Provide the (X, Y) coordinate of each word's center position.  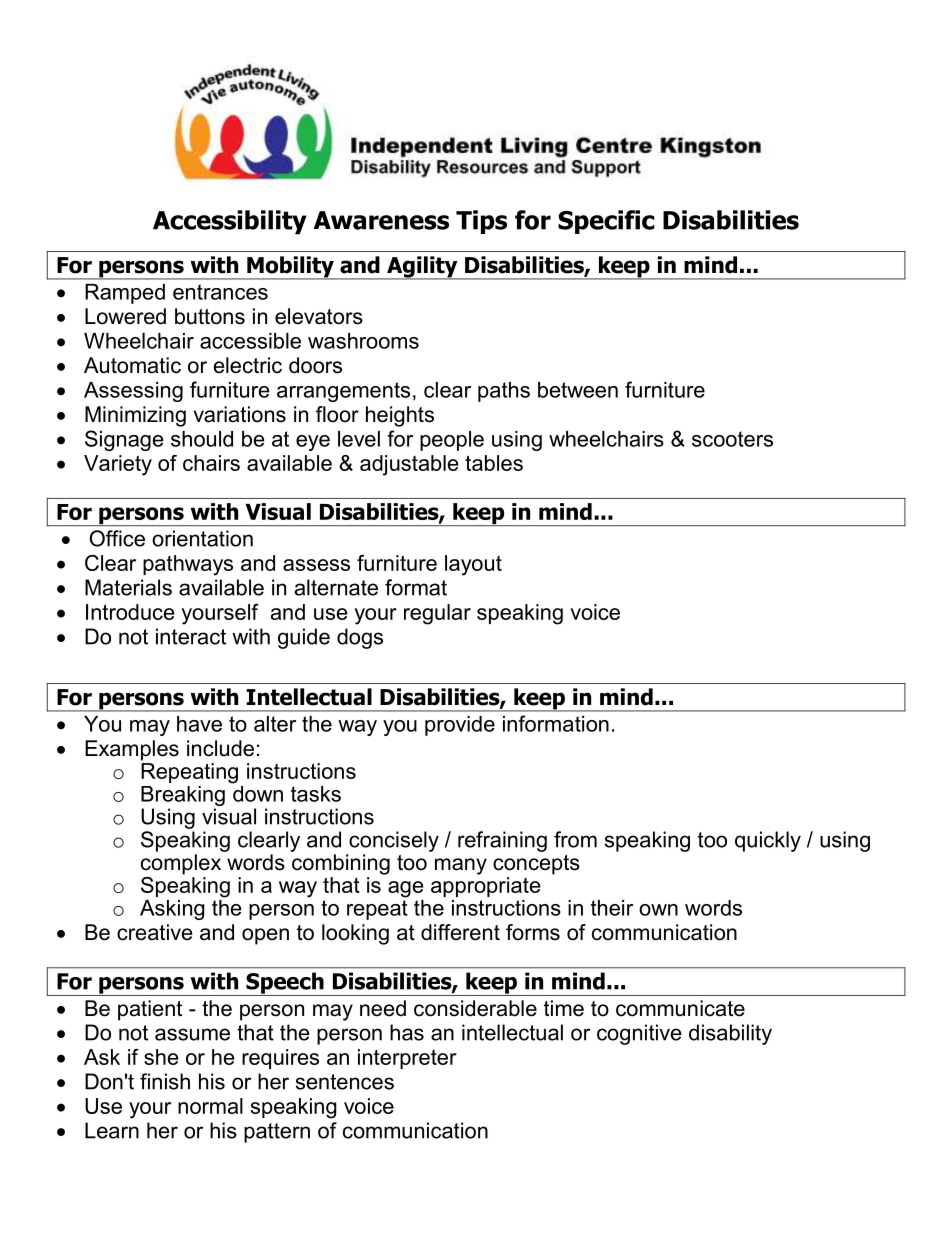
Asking (172, 910)
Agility (422, 268)
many (461, 866)
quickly (768, 841)
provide (460, 726)
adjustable (409, 465)
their (612, 908)
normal (210, 1106)
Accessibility (230, 222)
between (578, 390)
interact (191, 636)
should (202, 439)
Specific (606, 222)
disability (730, 1034)
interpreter (407, 1059)
